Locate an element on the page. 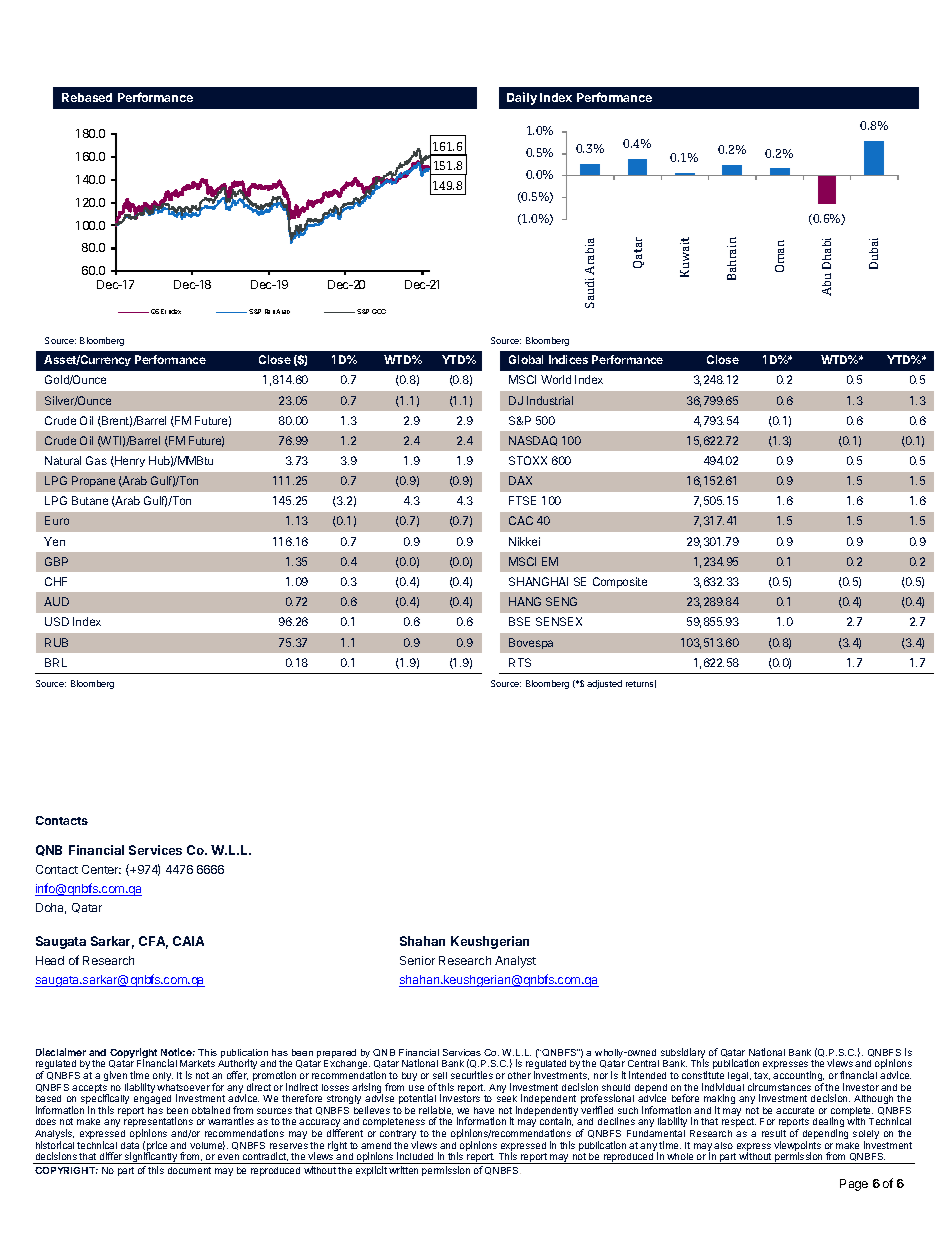  significantly is located at coordinates (151, 1158).
